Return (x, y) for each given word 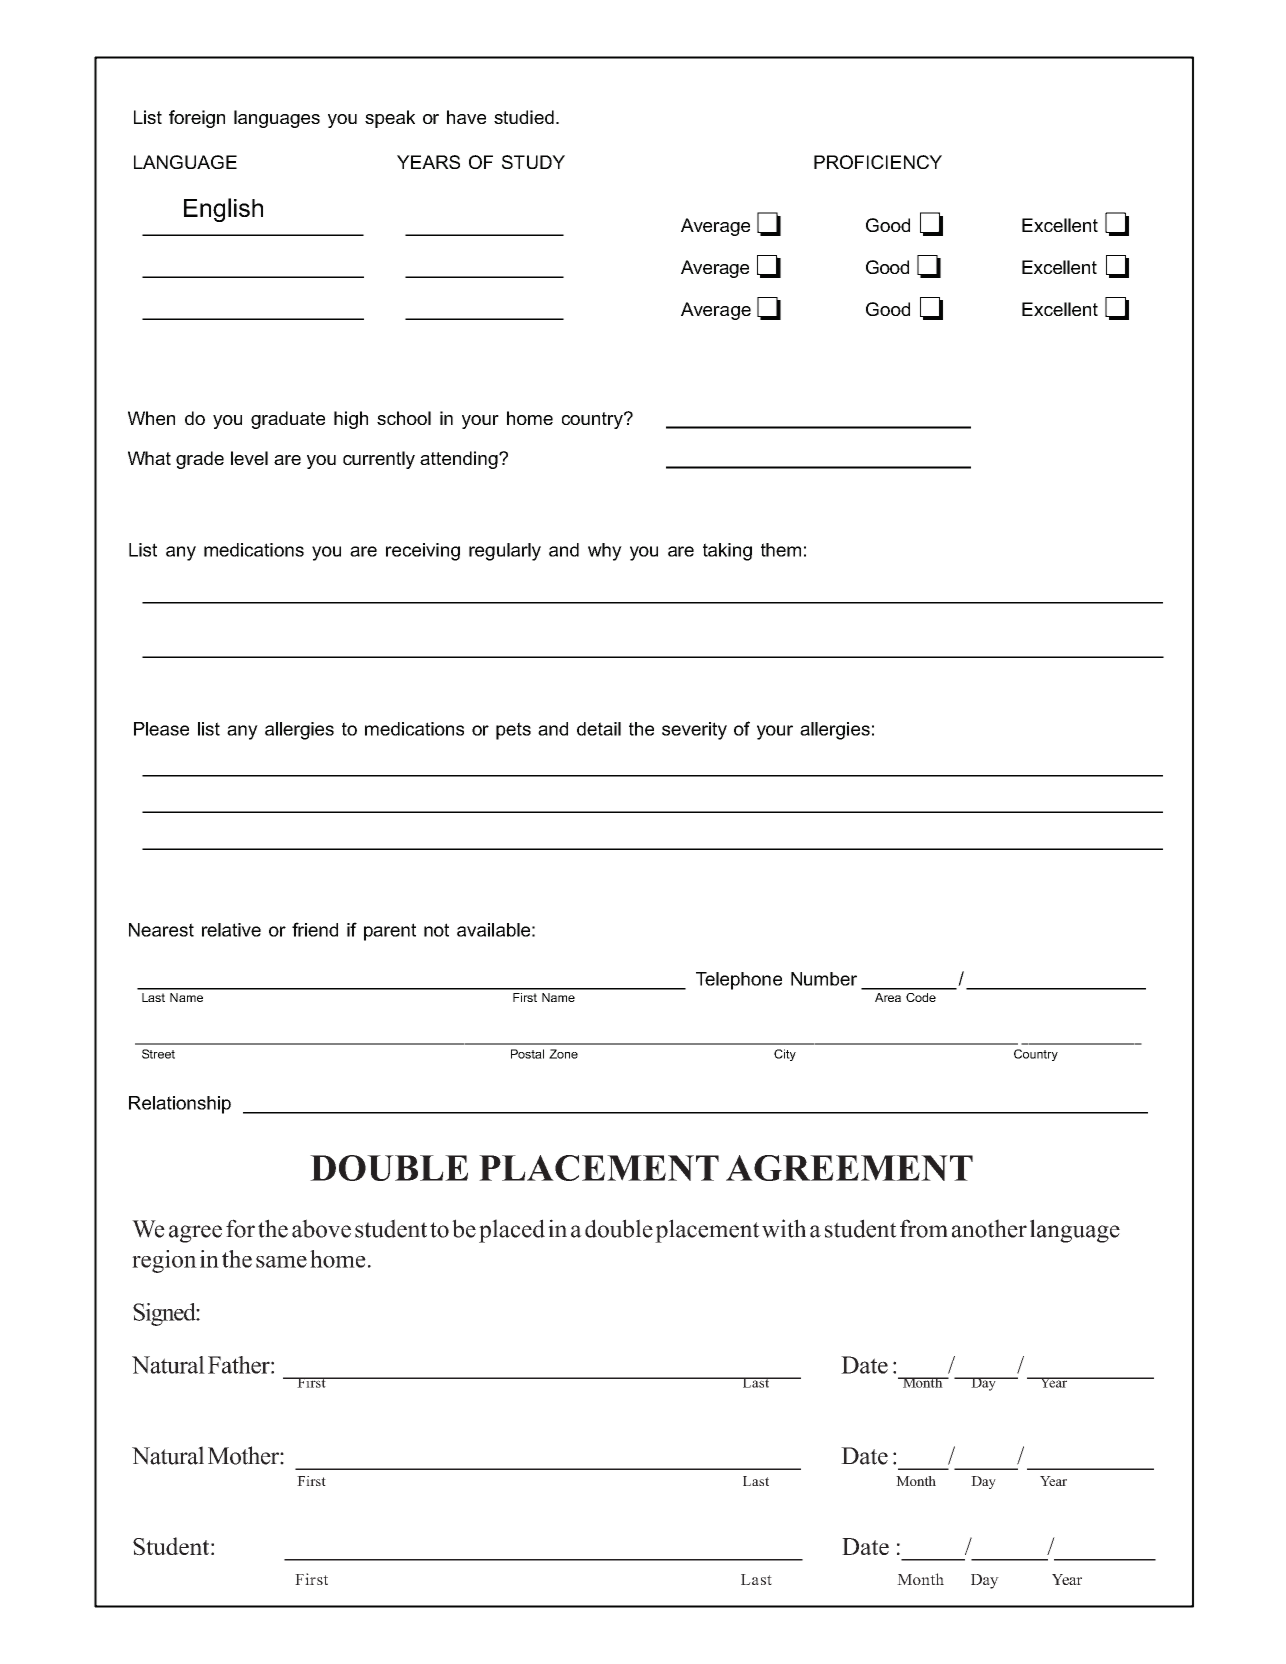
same (281, 1262)
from (924, 1228)
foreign (197, 119)
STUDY (533, 162)
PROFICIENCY (878, 162)
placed (512, 1231)
